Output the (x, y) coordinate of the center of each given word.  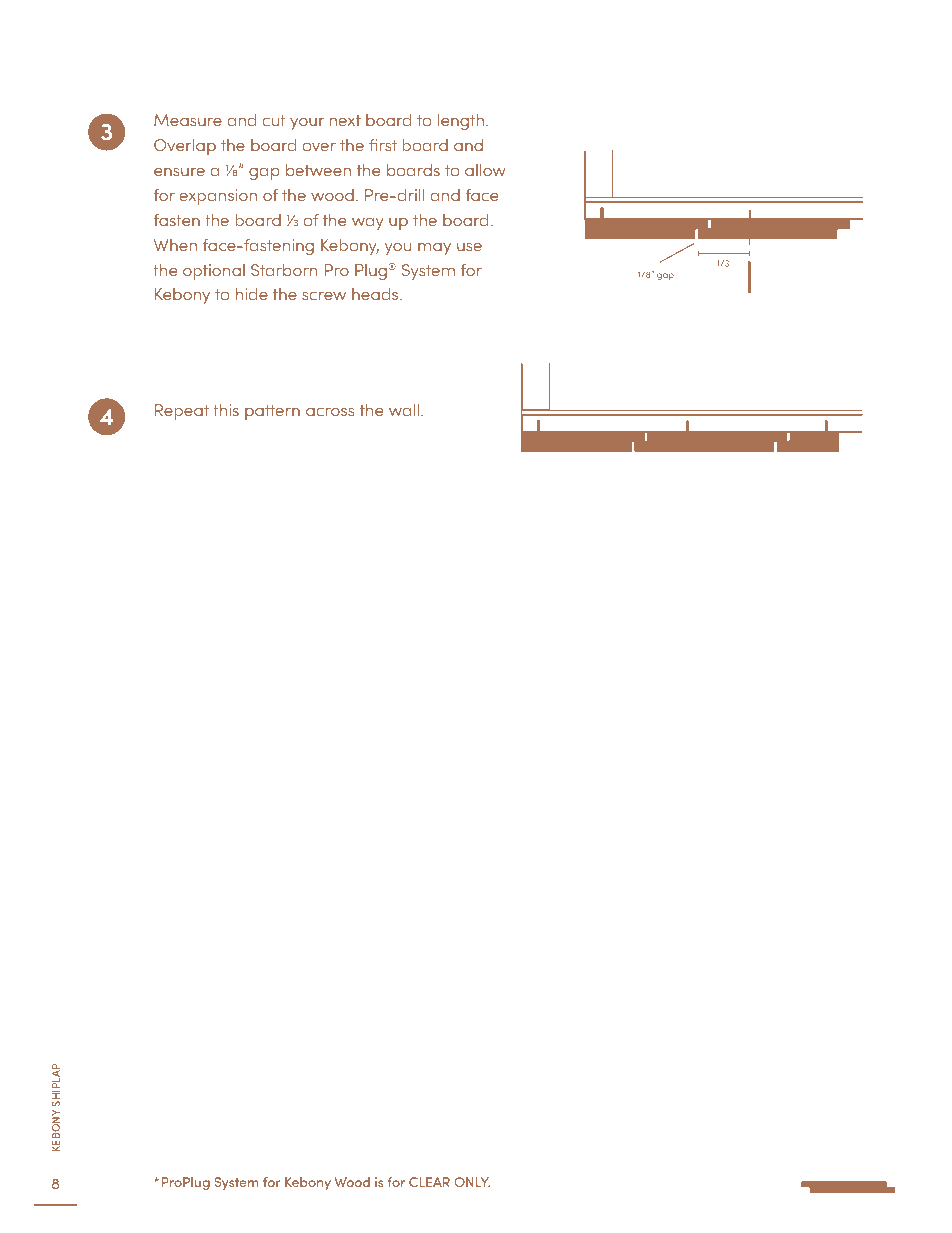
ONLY (472, 1182)
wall (404, 409)
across (330, 412)
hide (252, 293)
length (460, 121)
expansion (218, 197)
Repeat (182, 412)
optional (214, 272)
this (226, 409)
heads (376, 293)
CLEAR (429, 1182)
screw (324, 296)
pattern (272, 412)
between (318, 169)
